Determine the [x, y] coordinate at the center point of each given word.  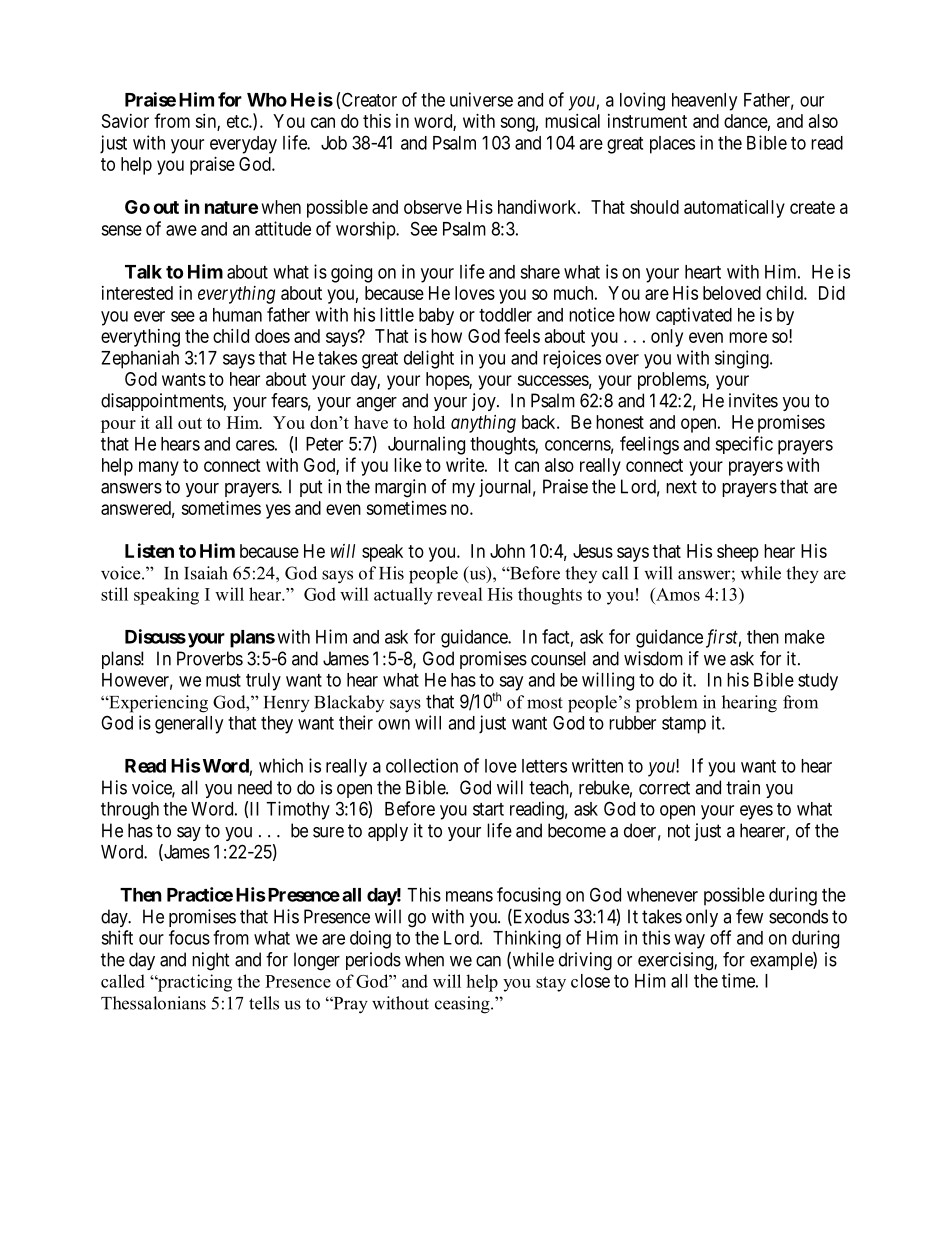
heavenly [704, 102]
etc [238, 121]
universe [481, 99]
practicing [193, 983]
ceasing [463, 1005]
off [720, 937]
